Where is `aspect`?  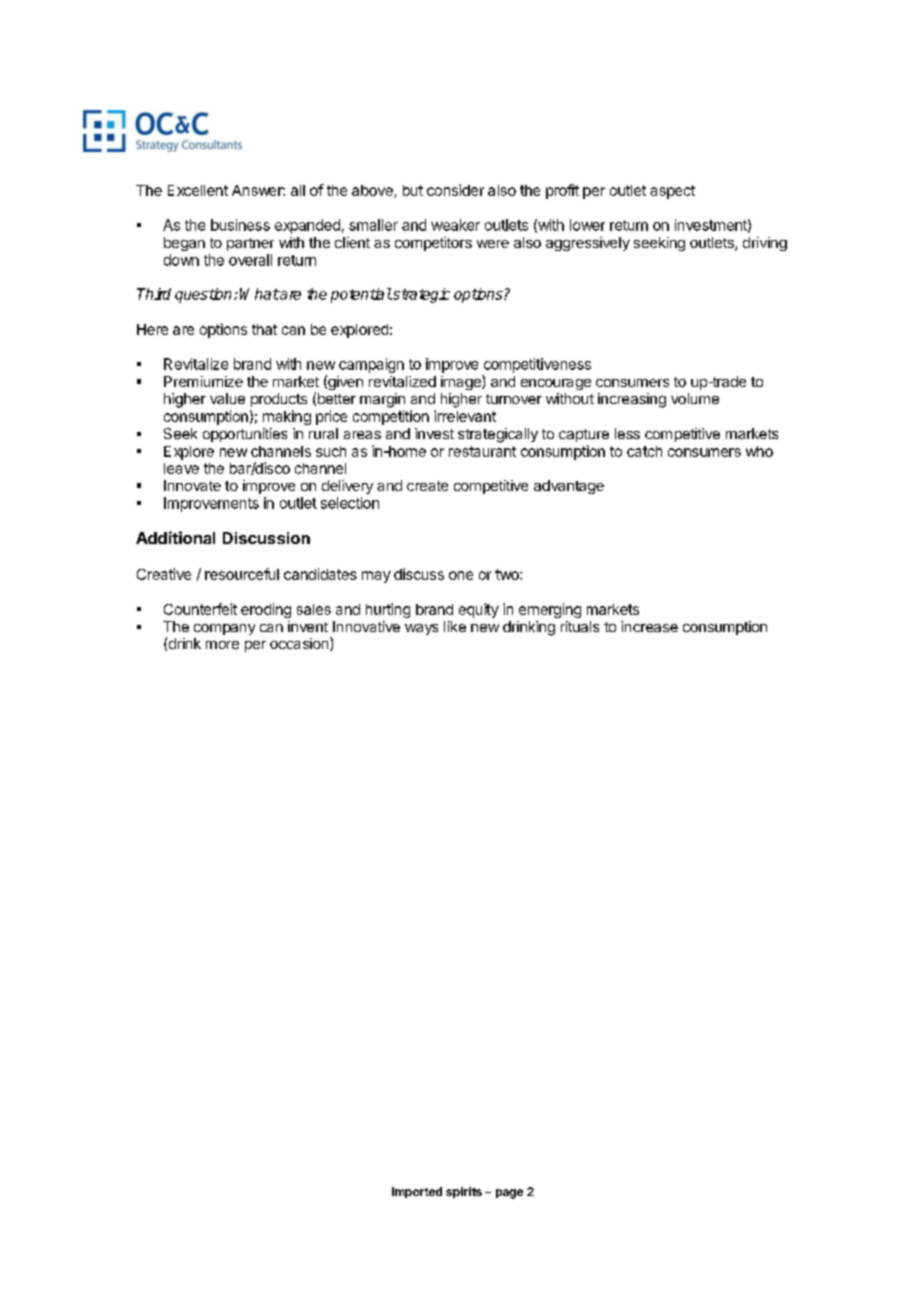
aspect is located at coordinates (672, 192).
